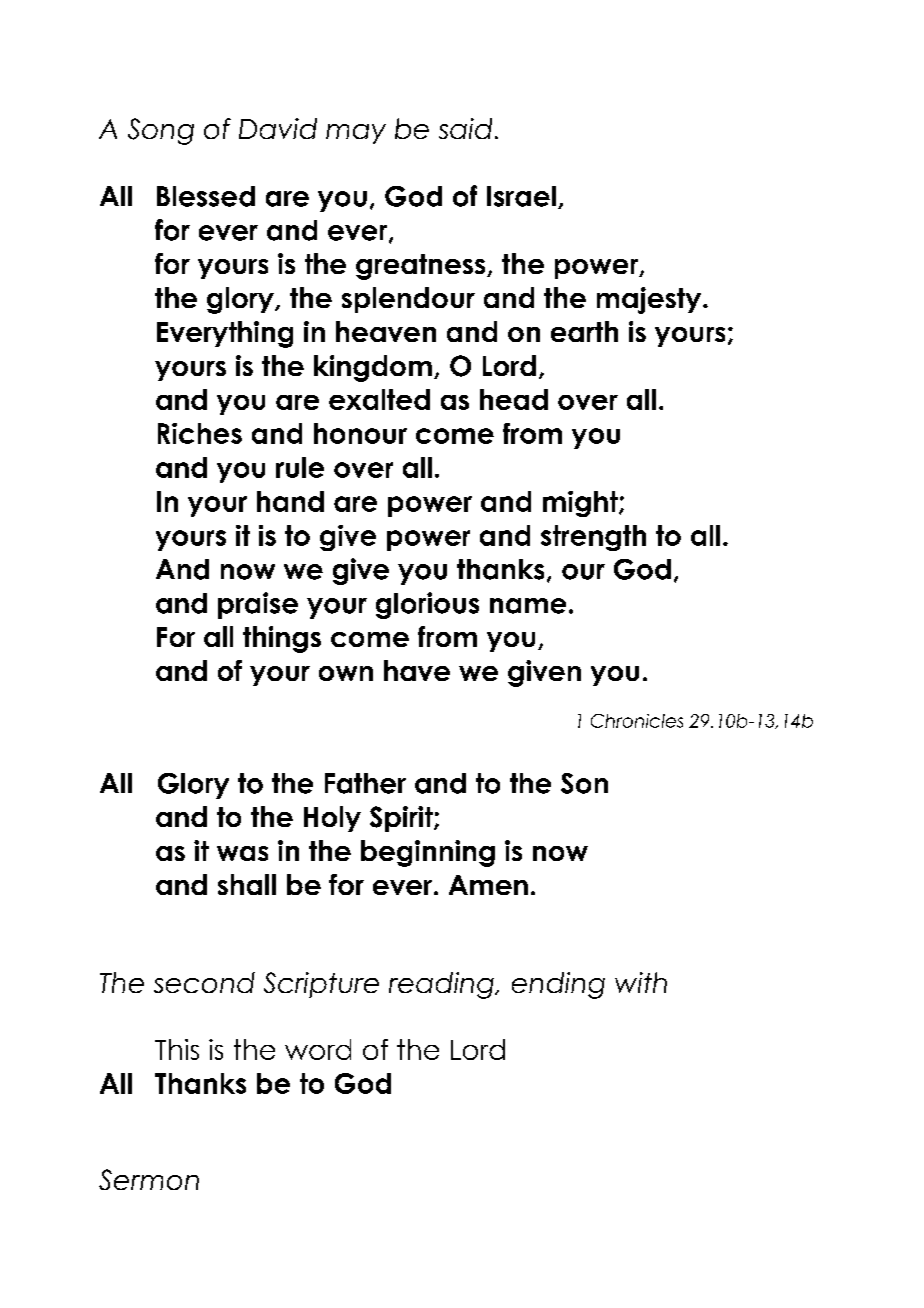 The width and height of the screenshot is (924, 1308). I want to click on might, so click(581, 504).
